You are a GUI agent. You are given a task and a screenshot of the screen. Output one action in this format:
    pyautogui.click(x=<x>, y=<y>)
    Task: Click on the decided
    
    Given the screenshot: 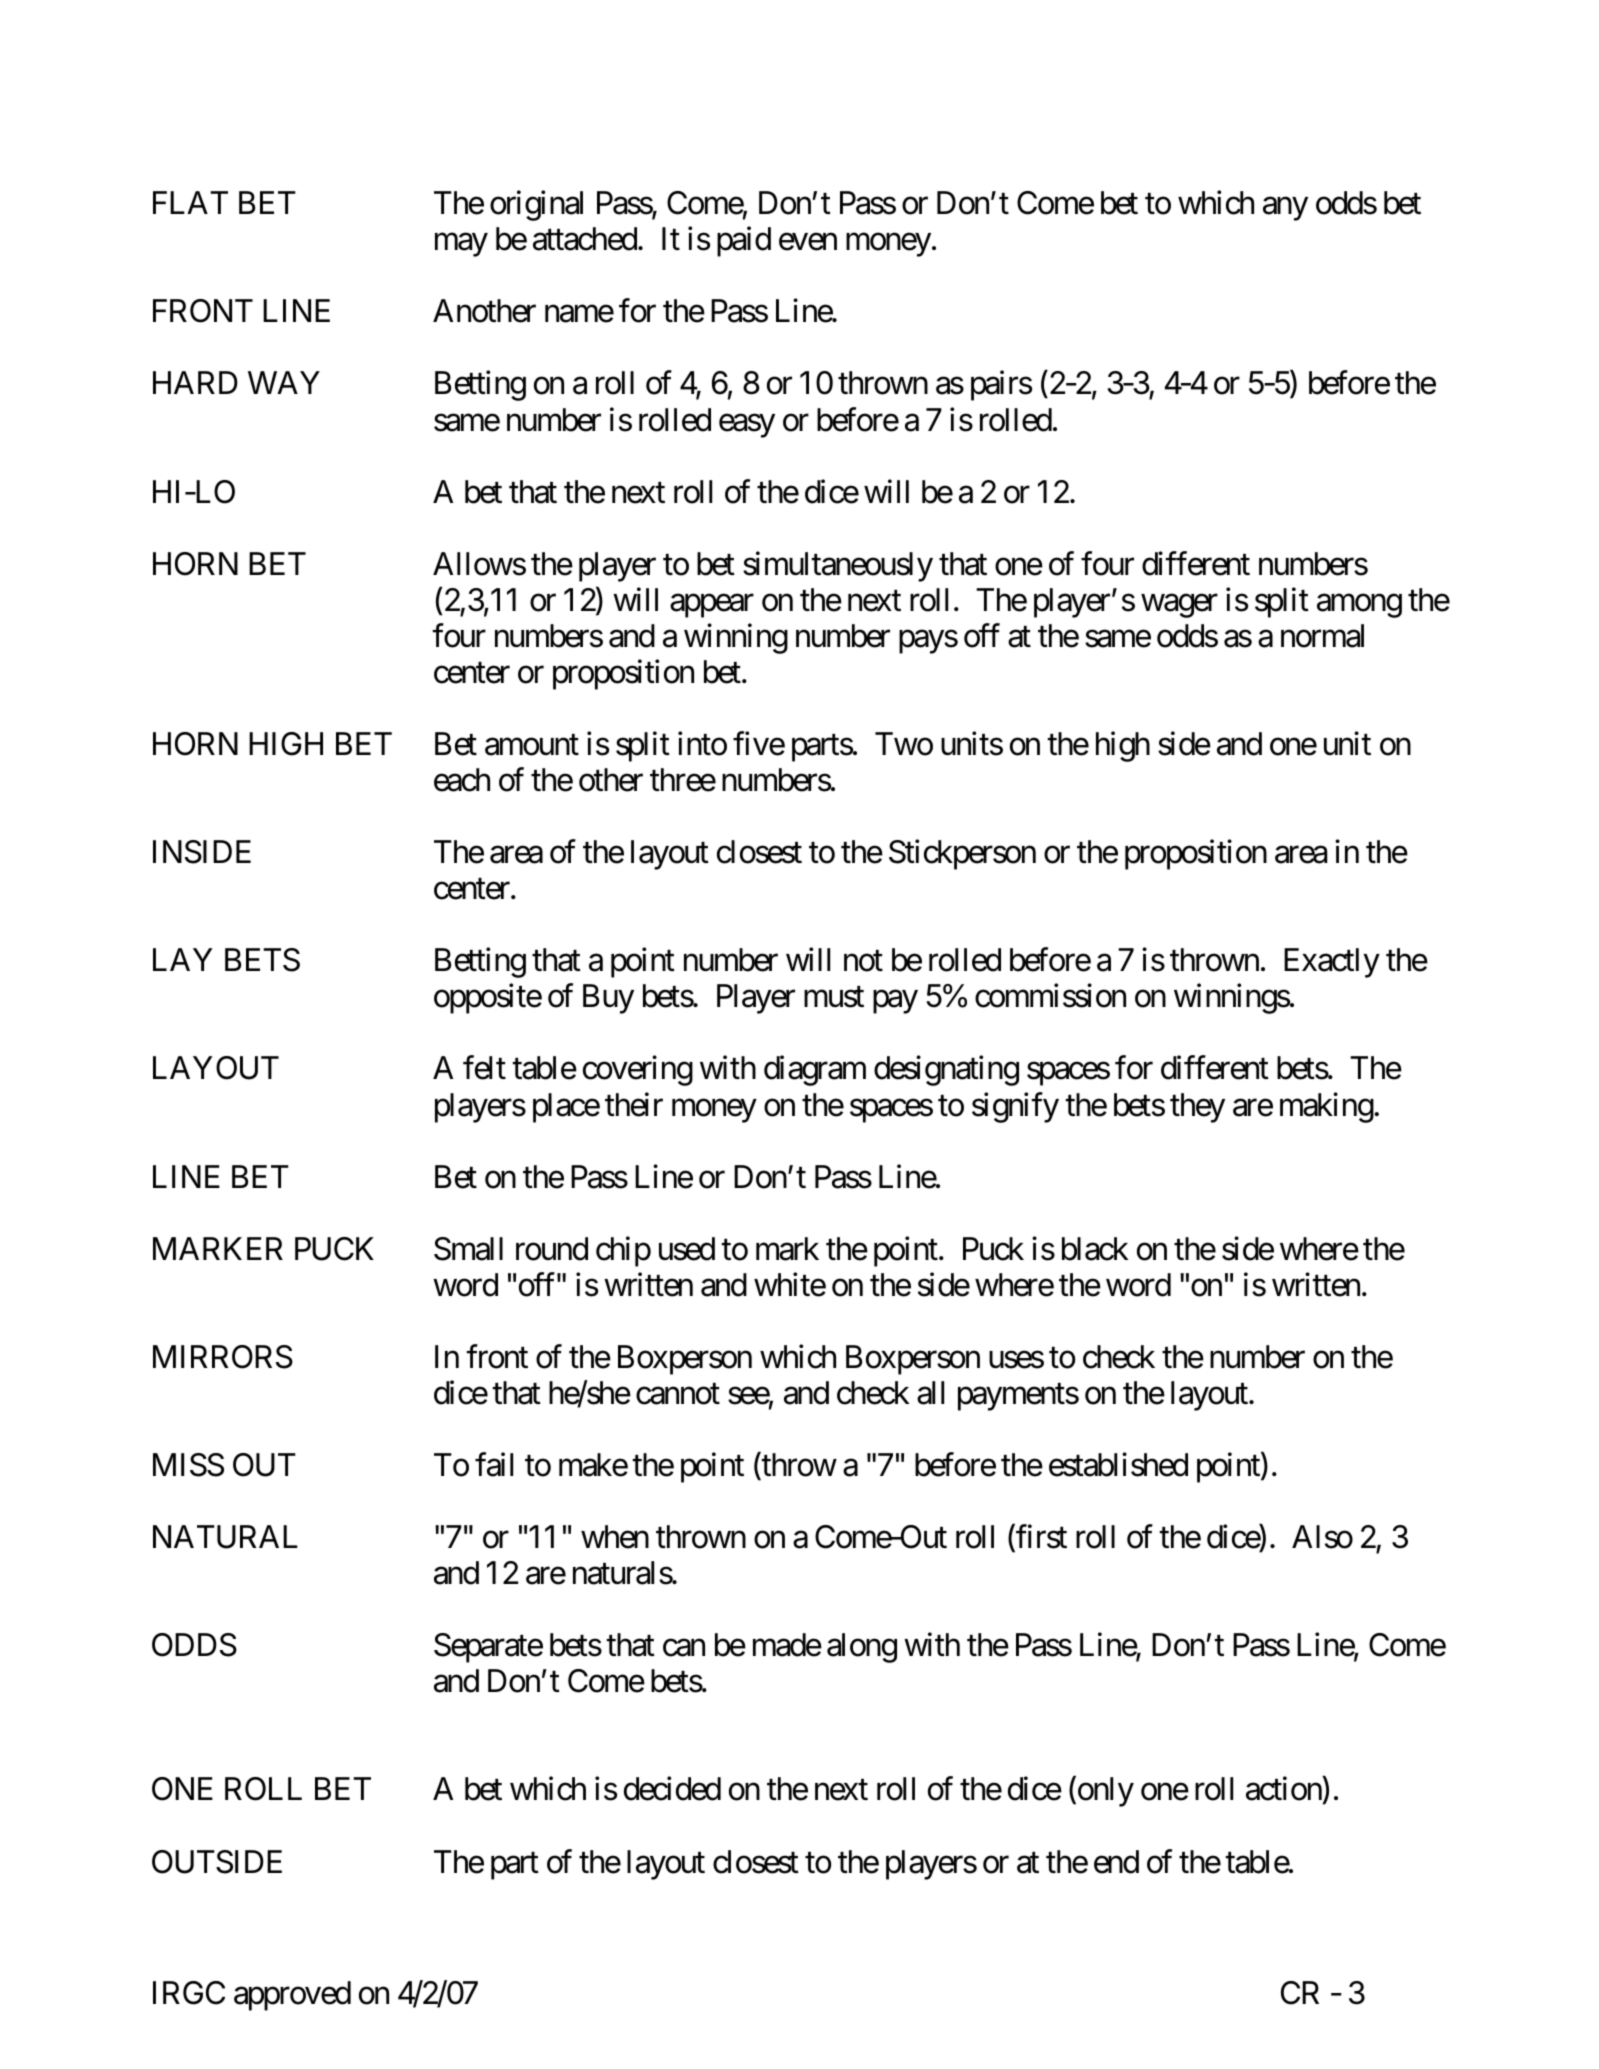 What is the action you would take?
    pyautogui.click(x=672, y=1789)
